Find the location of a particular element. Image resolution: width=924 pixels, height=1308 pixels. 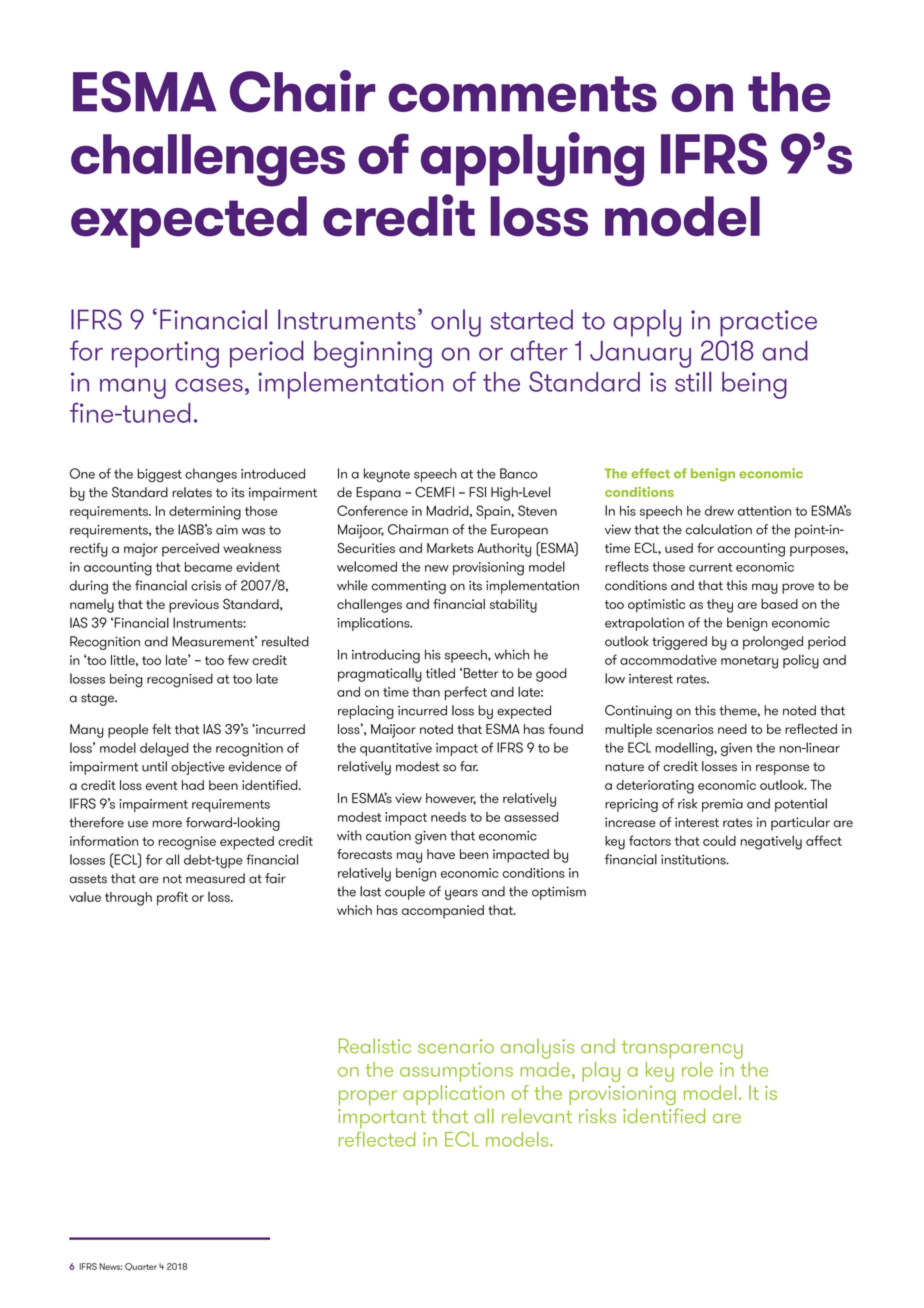

premia is located at coordinates (722, 805).
